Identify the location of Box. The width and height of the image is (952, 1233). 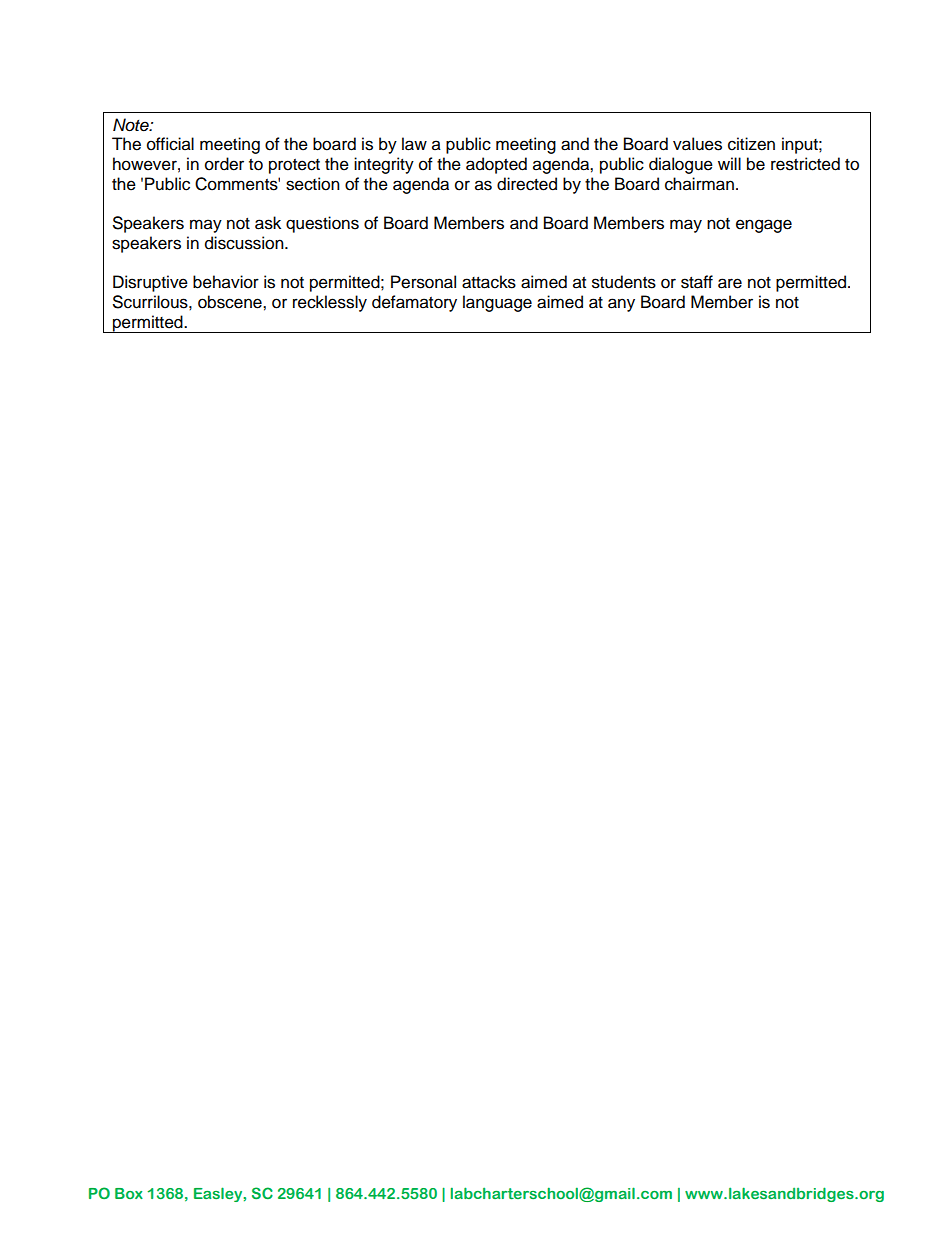
(129, 1193).
